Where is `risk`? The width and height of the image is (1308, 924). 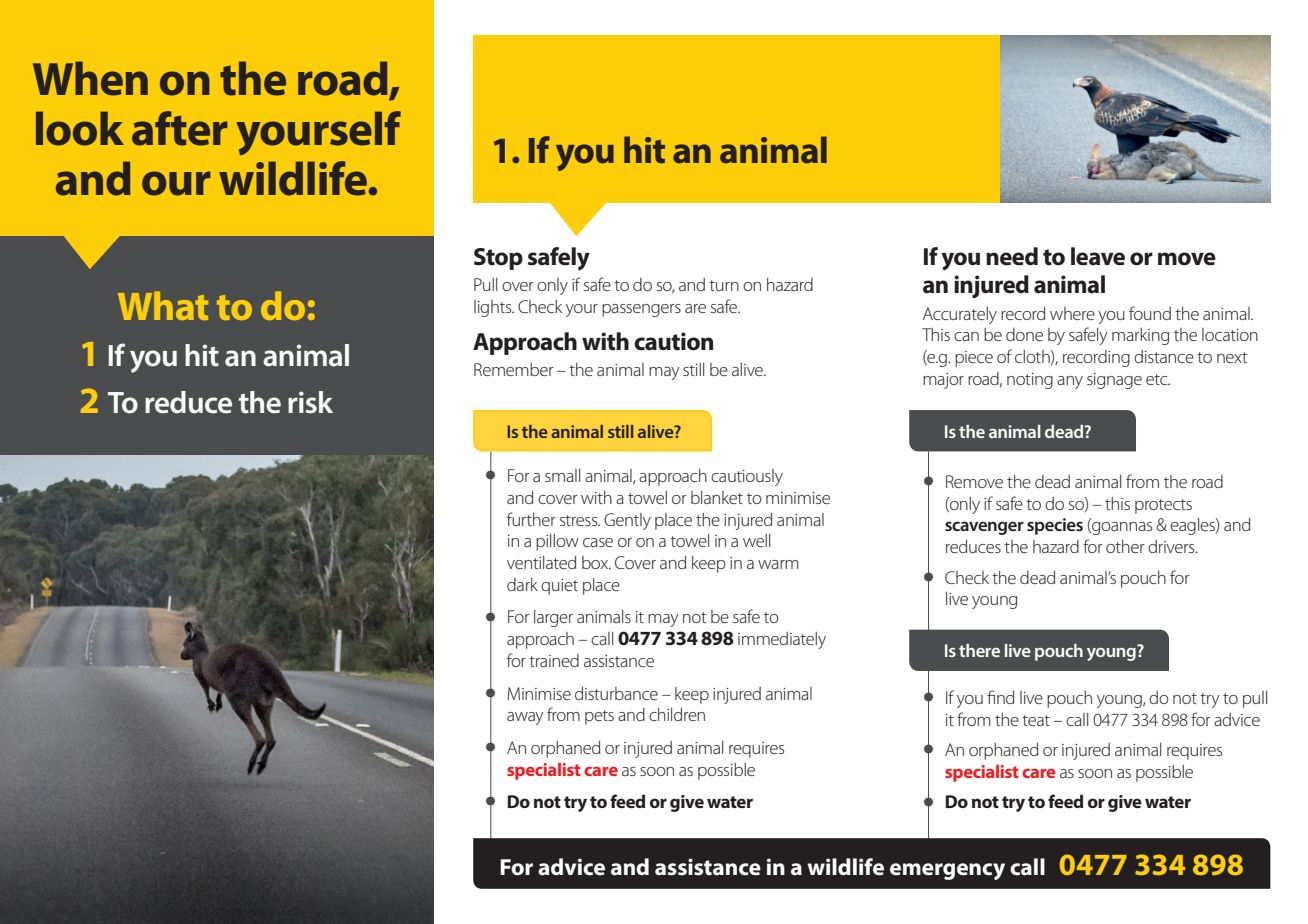
risk is located at coordinates (310, 402).
